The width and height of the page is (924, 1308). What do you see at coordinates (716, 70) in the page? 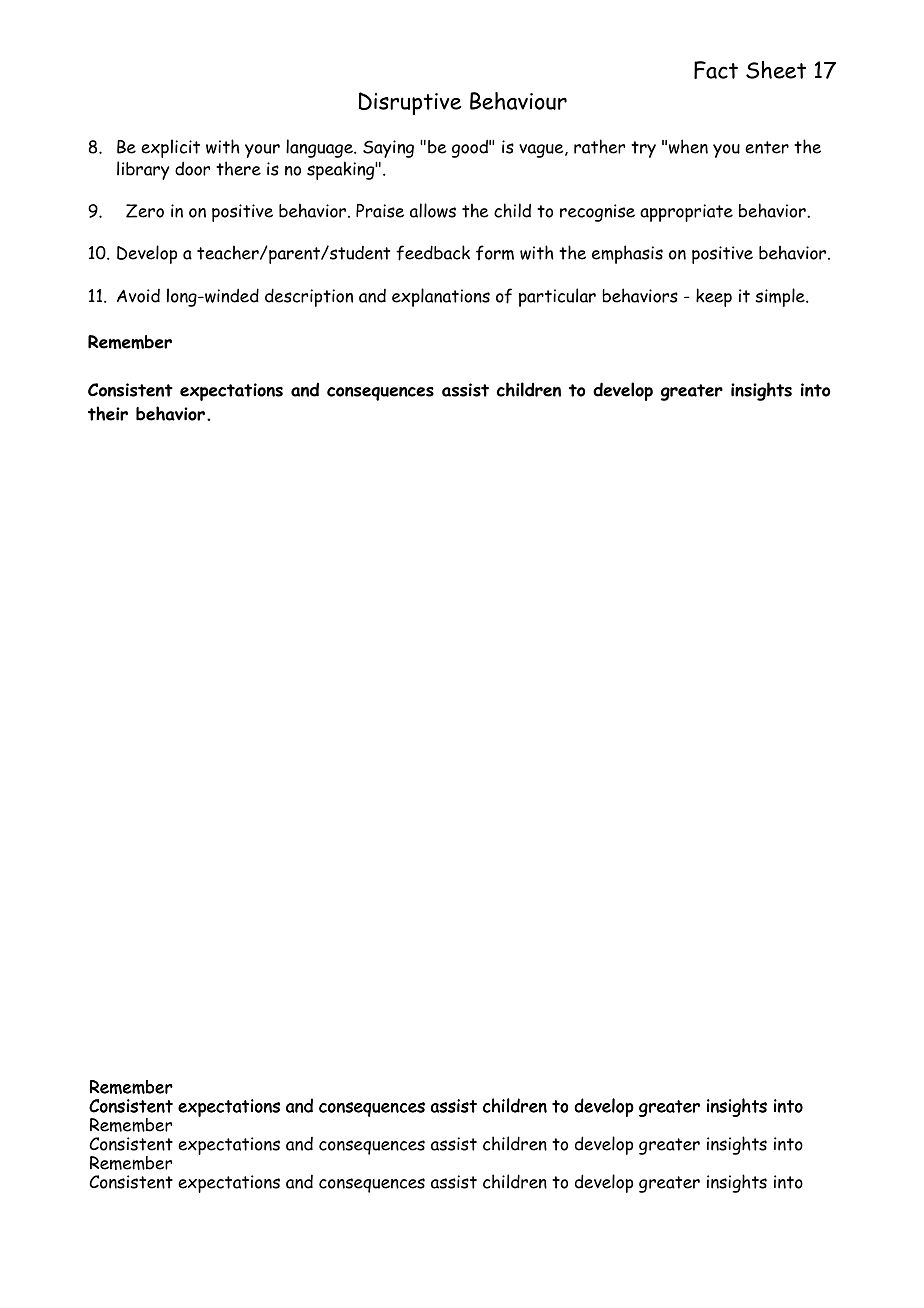
I see `Fact` at bounding box center [716, 70].
